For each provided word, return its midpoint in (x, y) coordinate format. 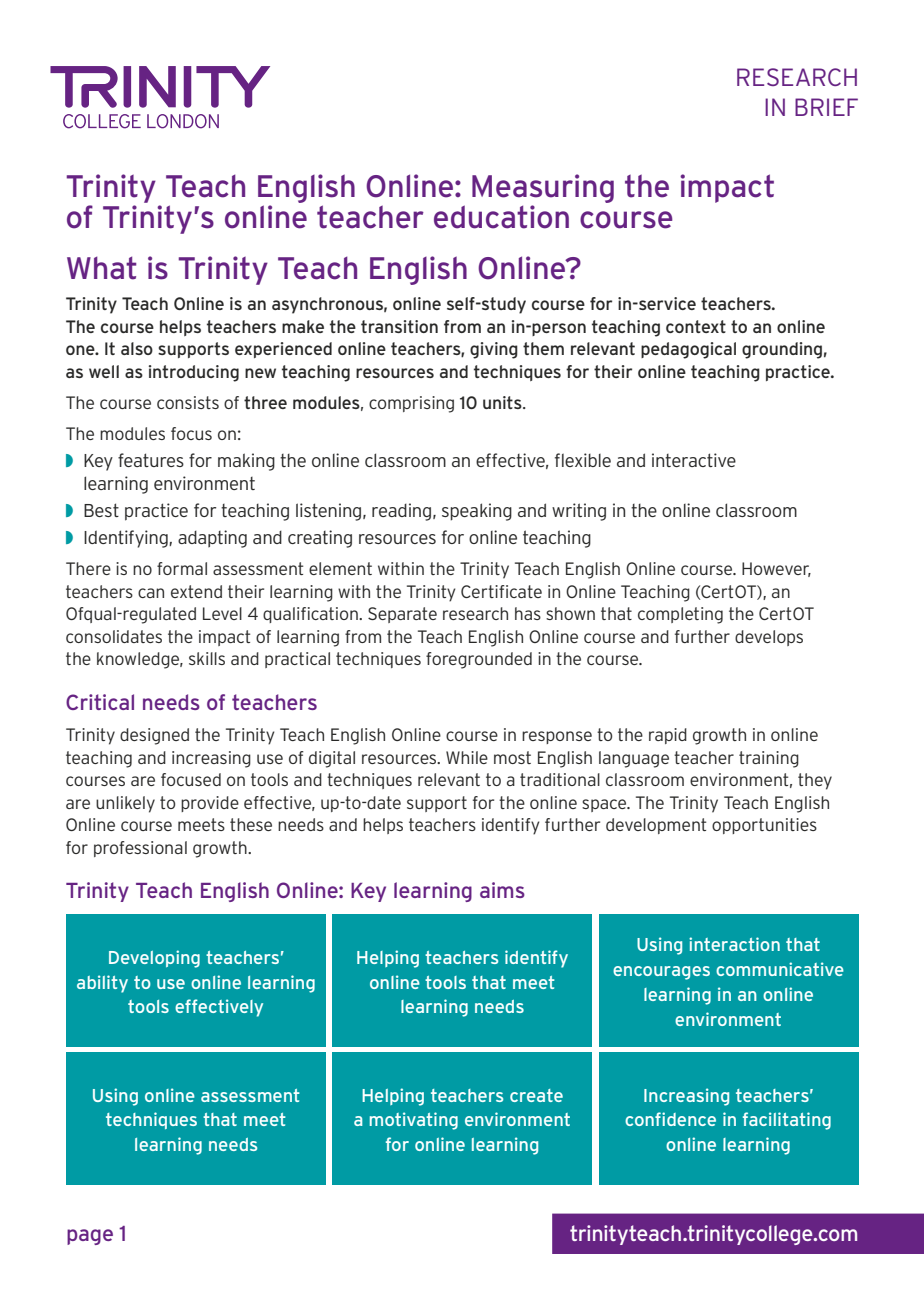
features (151, 460)
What (101, 268)
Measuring (543, 188)
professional (140, 849)
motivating (414, 1121)
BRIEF (826, 107)
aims (502, 890)
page (90, 1237)
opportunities (764, 826)
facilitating (787, 1121)
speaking (477, 512)
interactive (694, 460)
